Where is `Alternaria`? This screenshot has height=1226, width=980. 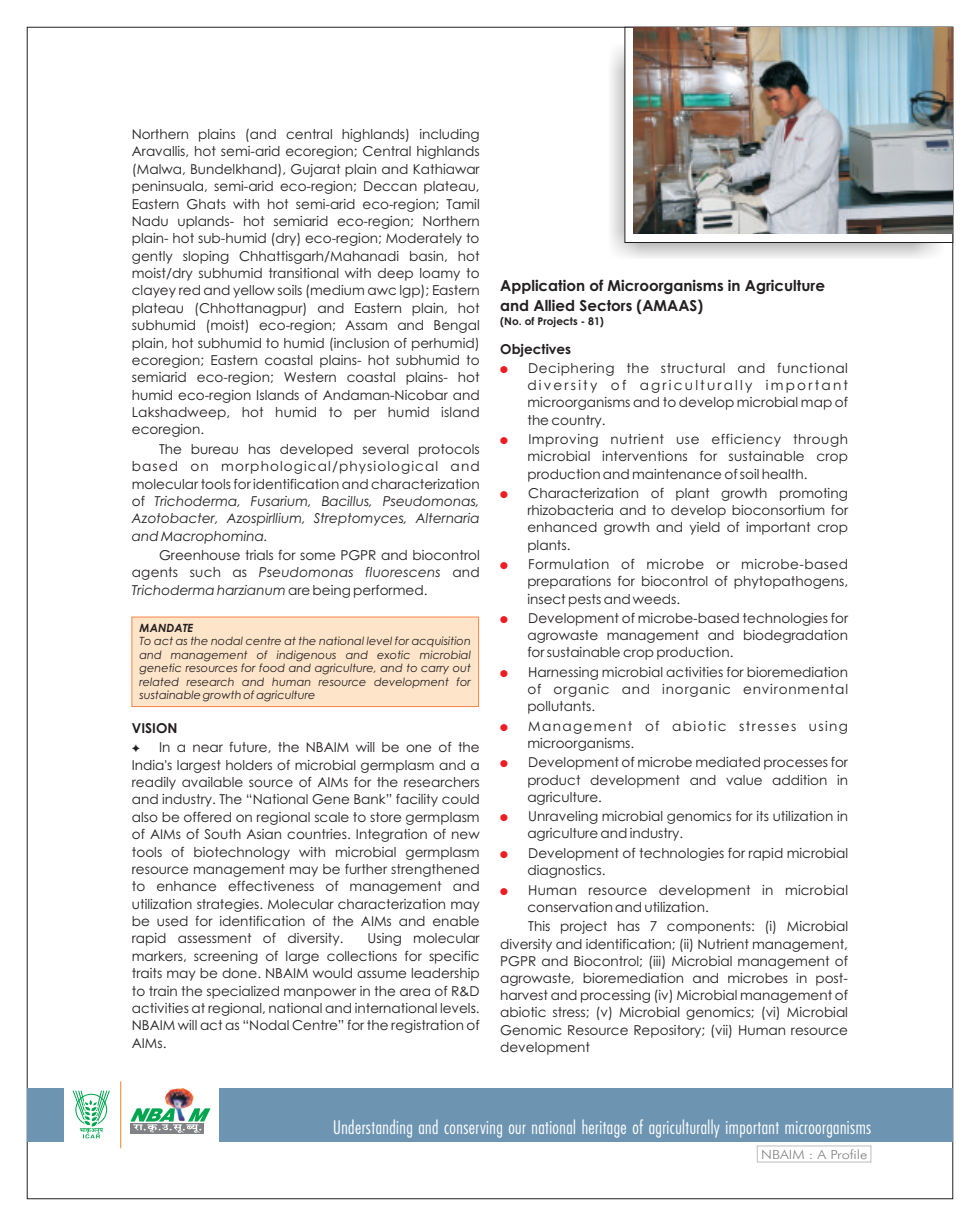
Alternaria is located at coordinates (447, 518).
